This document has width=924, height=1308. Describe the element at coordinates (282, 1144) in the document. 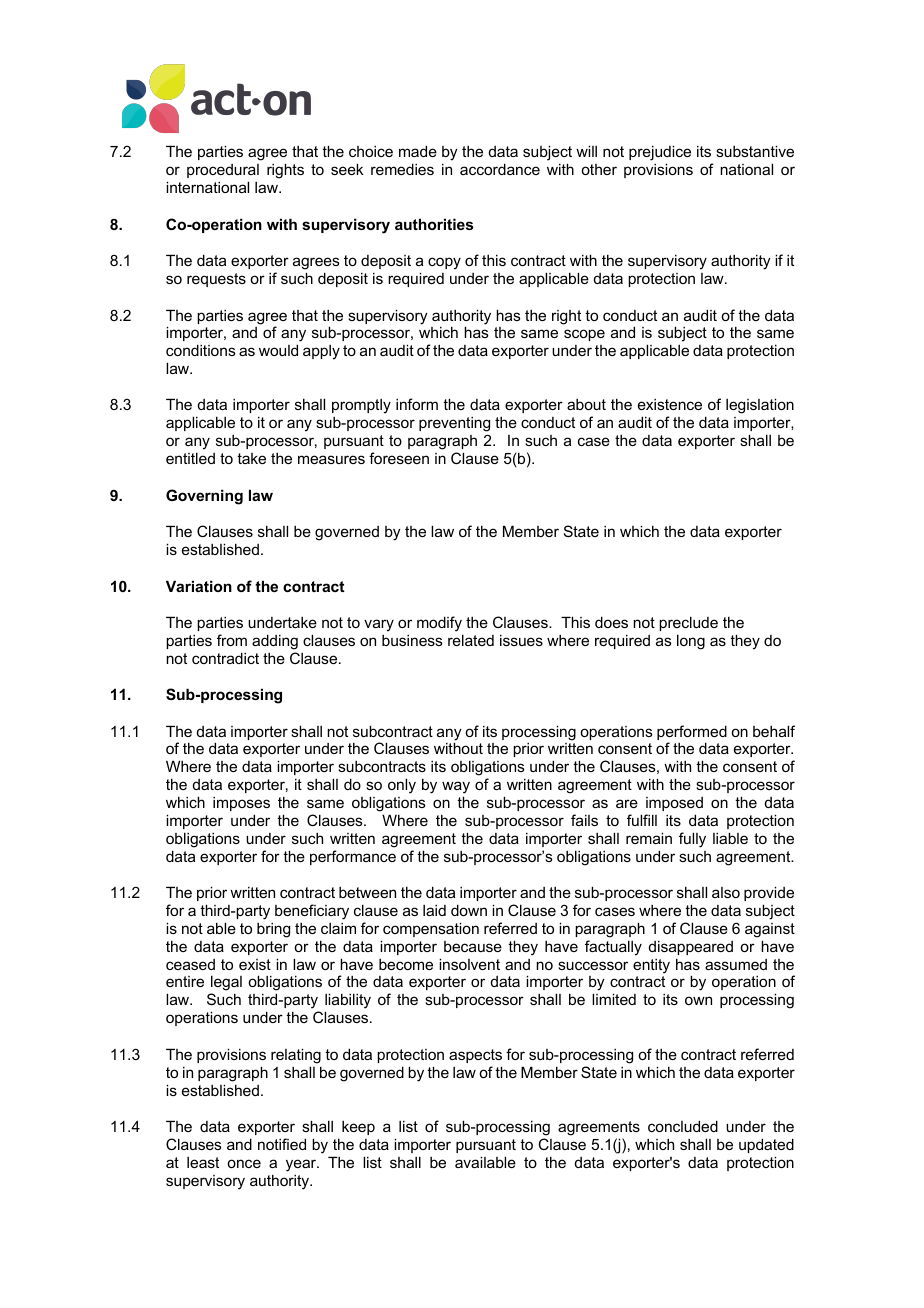

I see `notified` at that location.
